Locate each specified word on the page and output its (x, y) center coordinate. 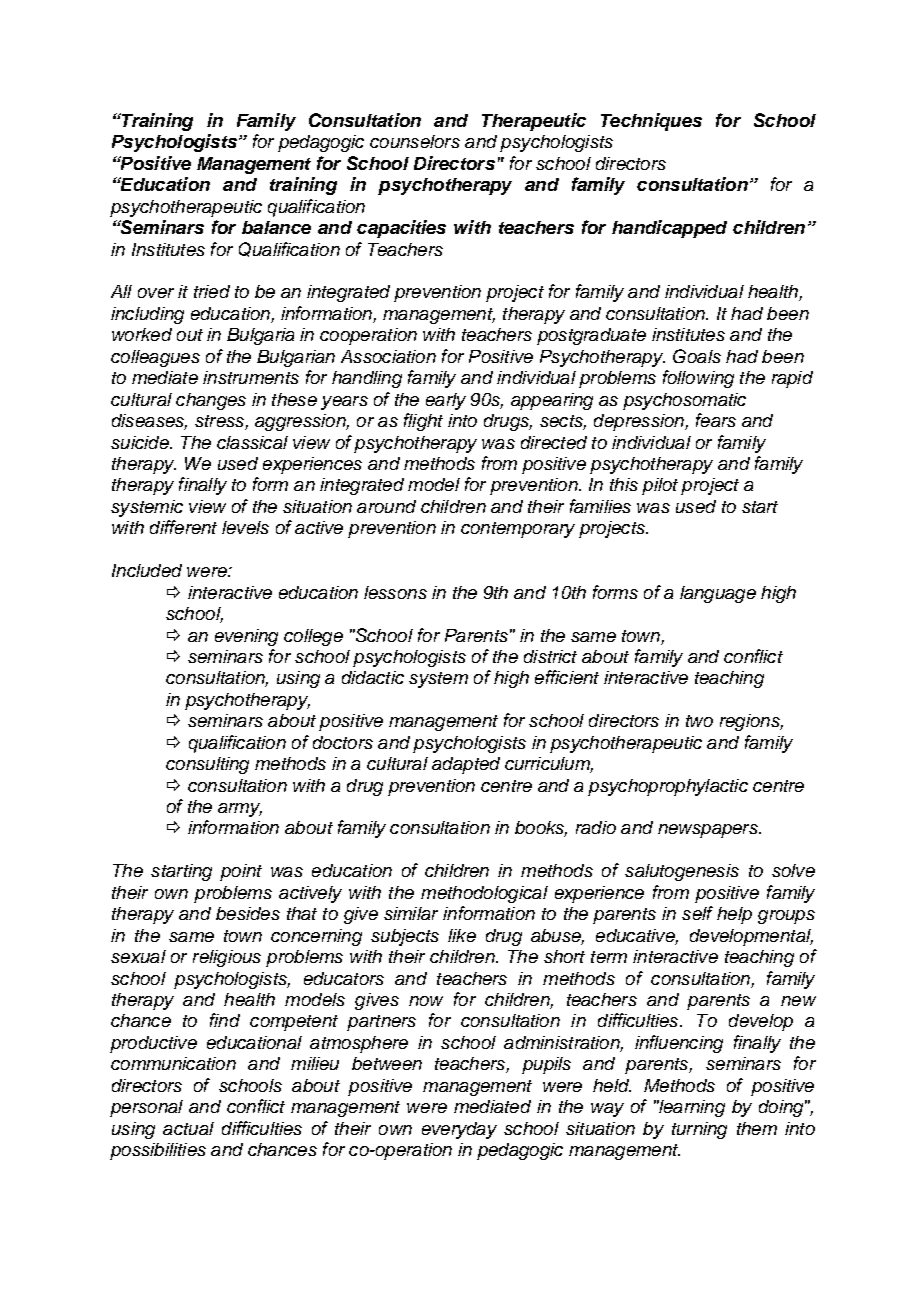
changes (211, 401)
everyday (459, 1130)
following (698, 379)
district (550, 656)
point (241, 872)
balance (276, 227)
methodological (484, 894)
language (718, 594)
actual (188, 1128)
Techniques (651, 122)
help (734, 915)
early (446, 401)
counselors (415, 141)
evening (246, 637)
